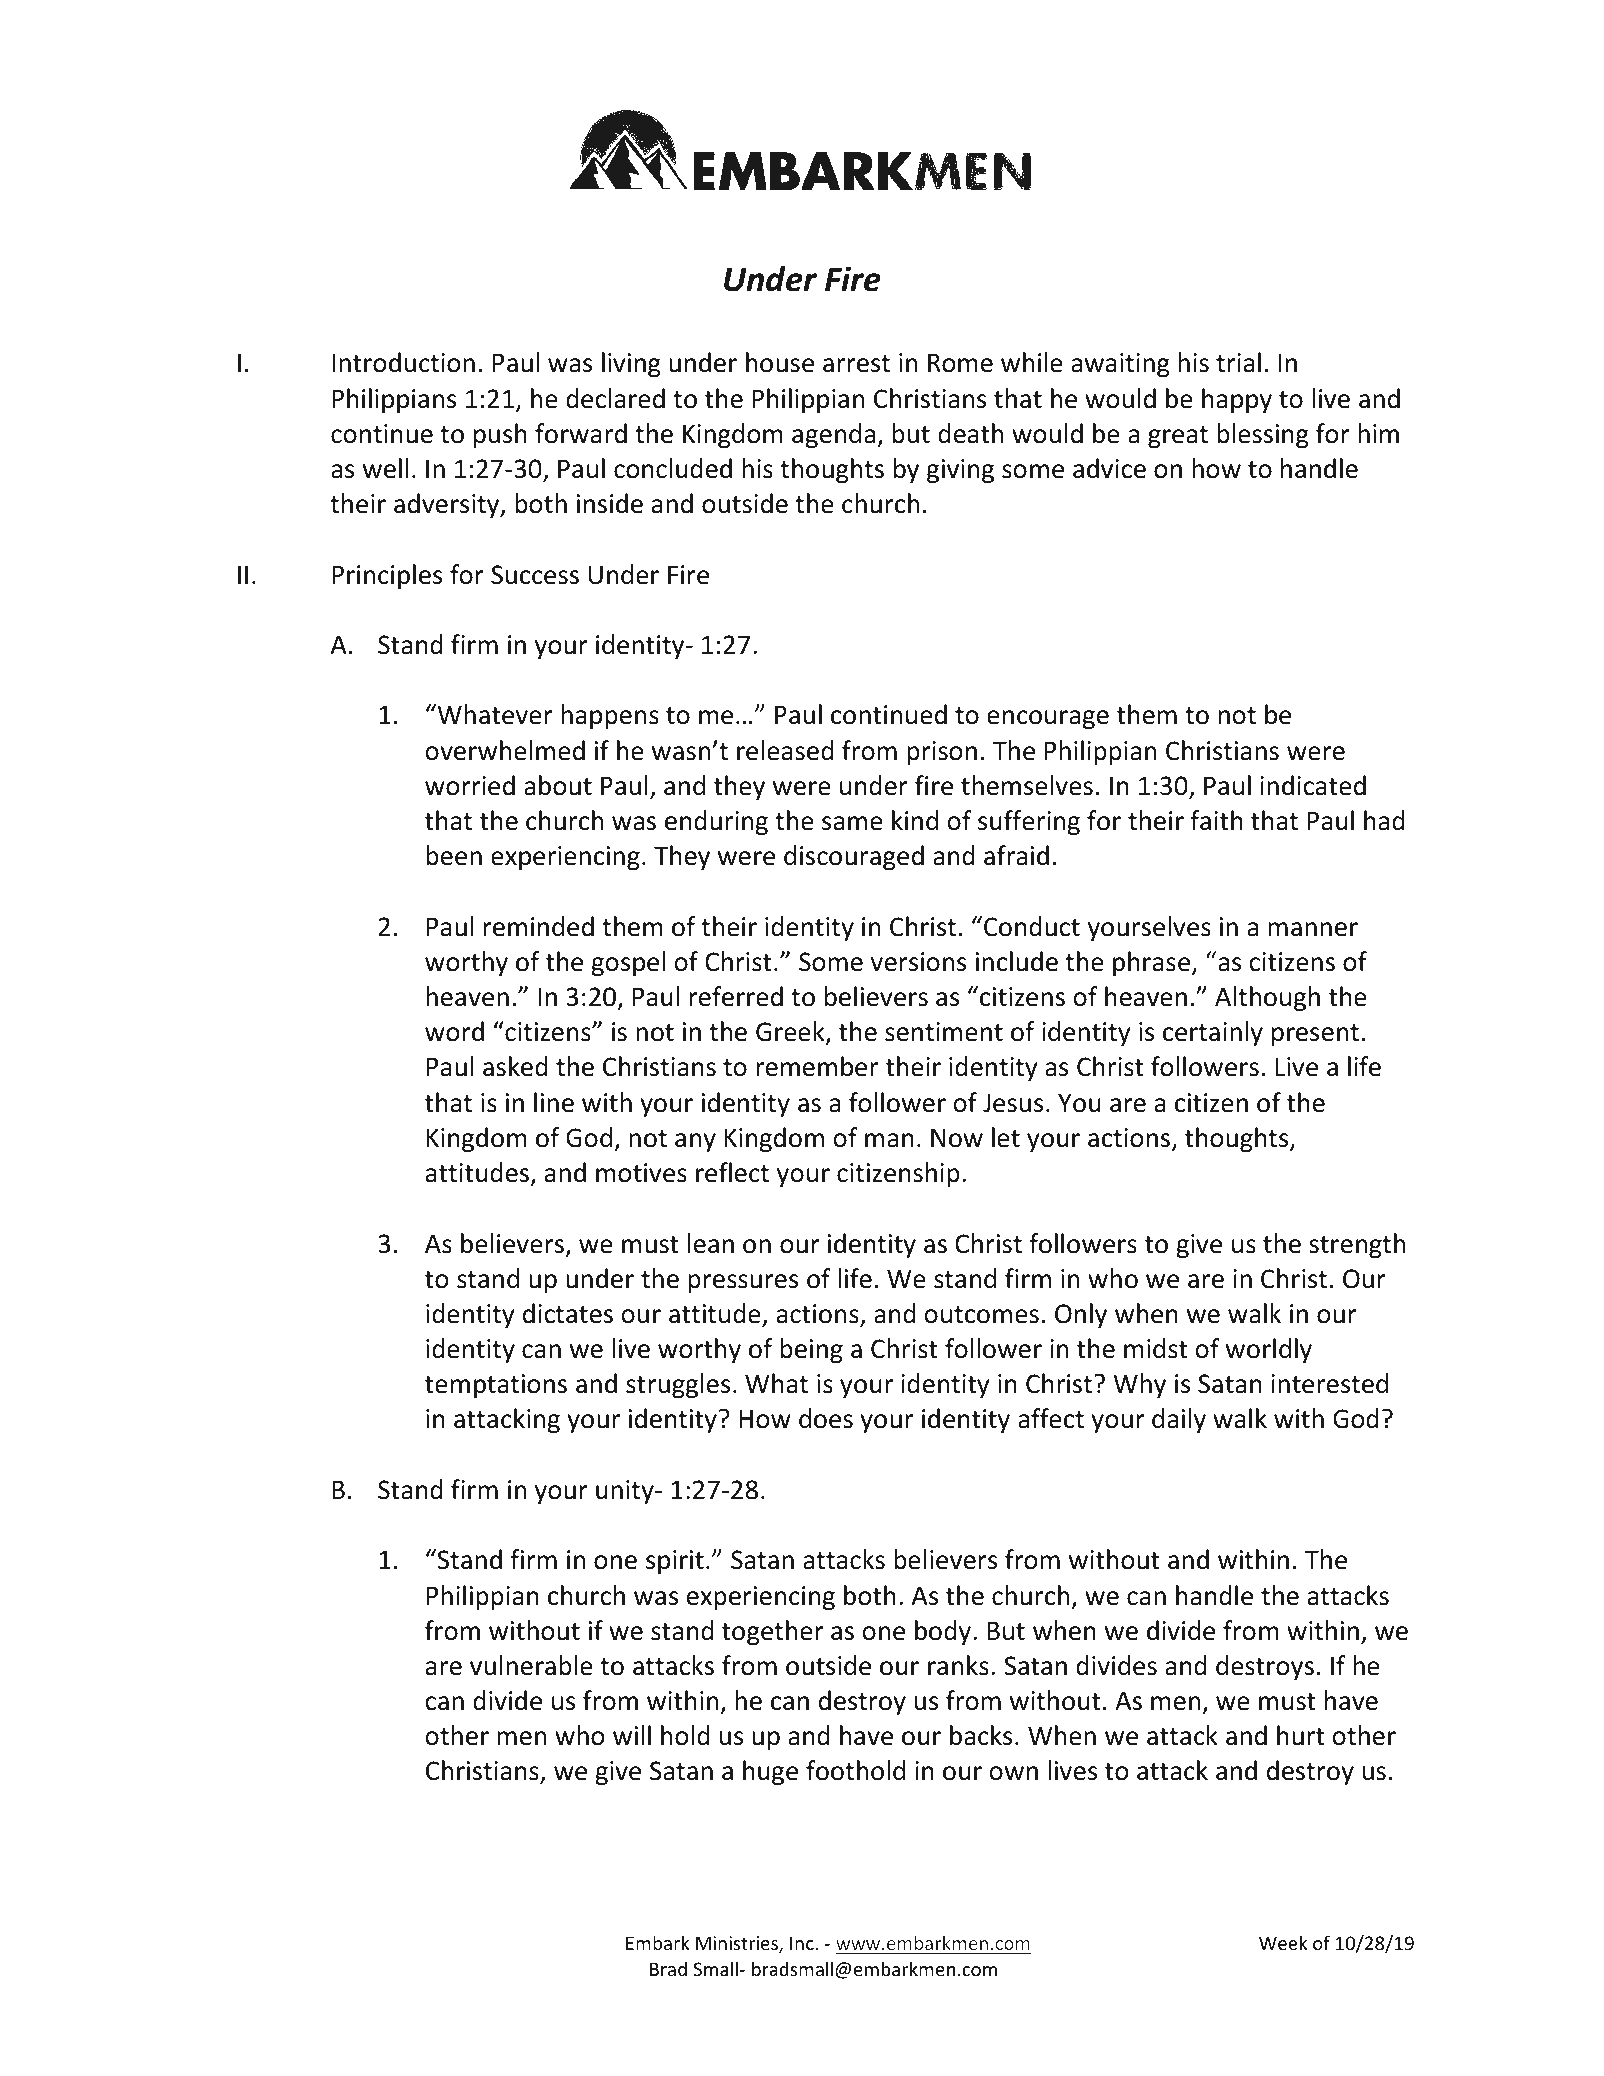 This screenshot has width=1604, height=2076. I want to click on Week, so click(1283, 1942).
